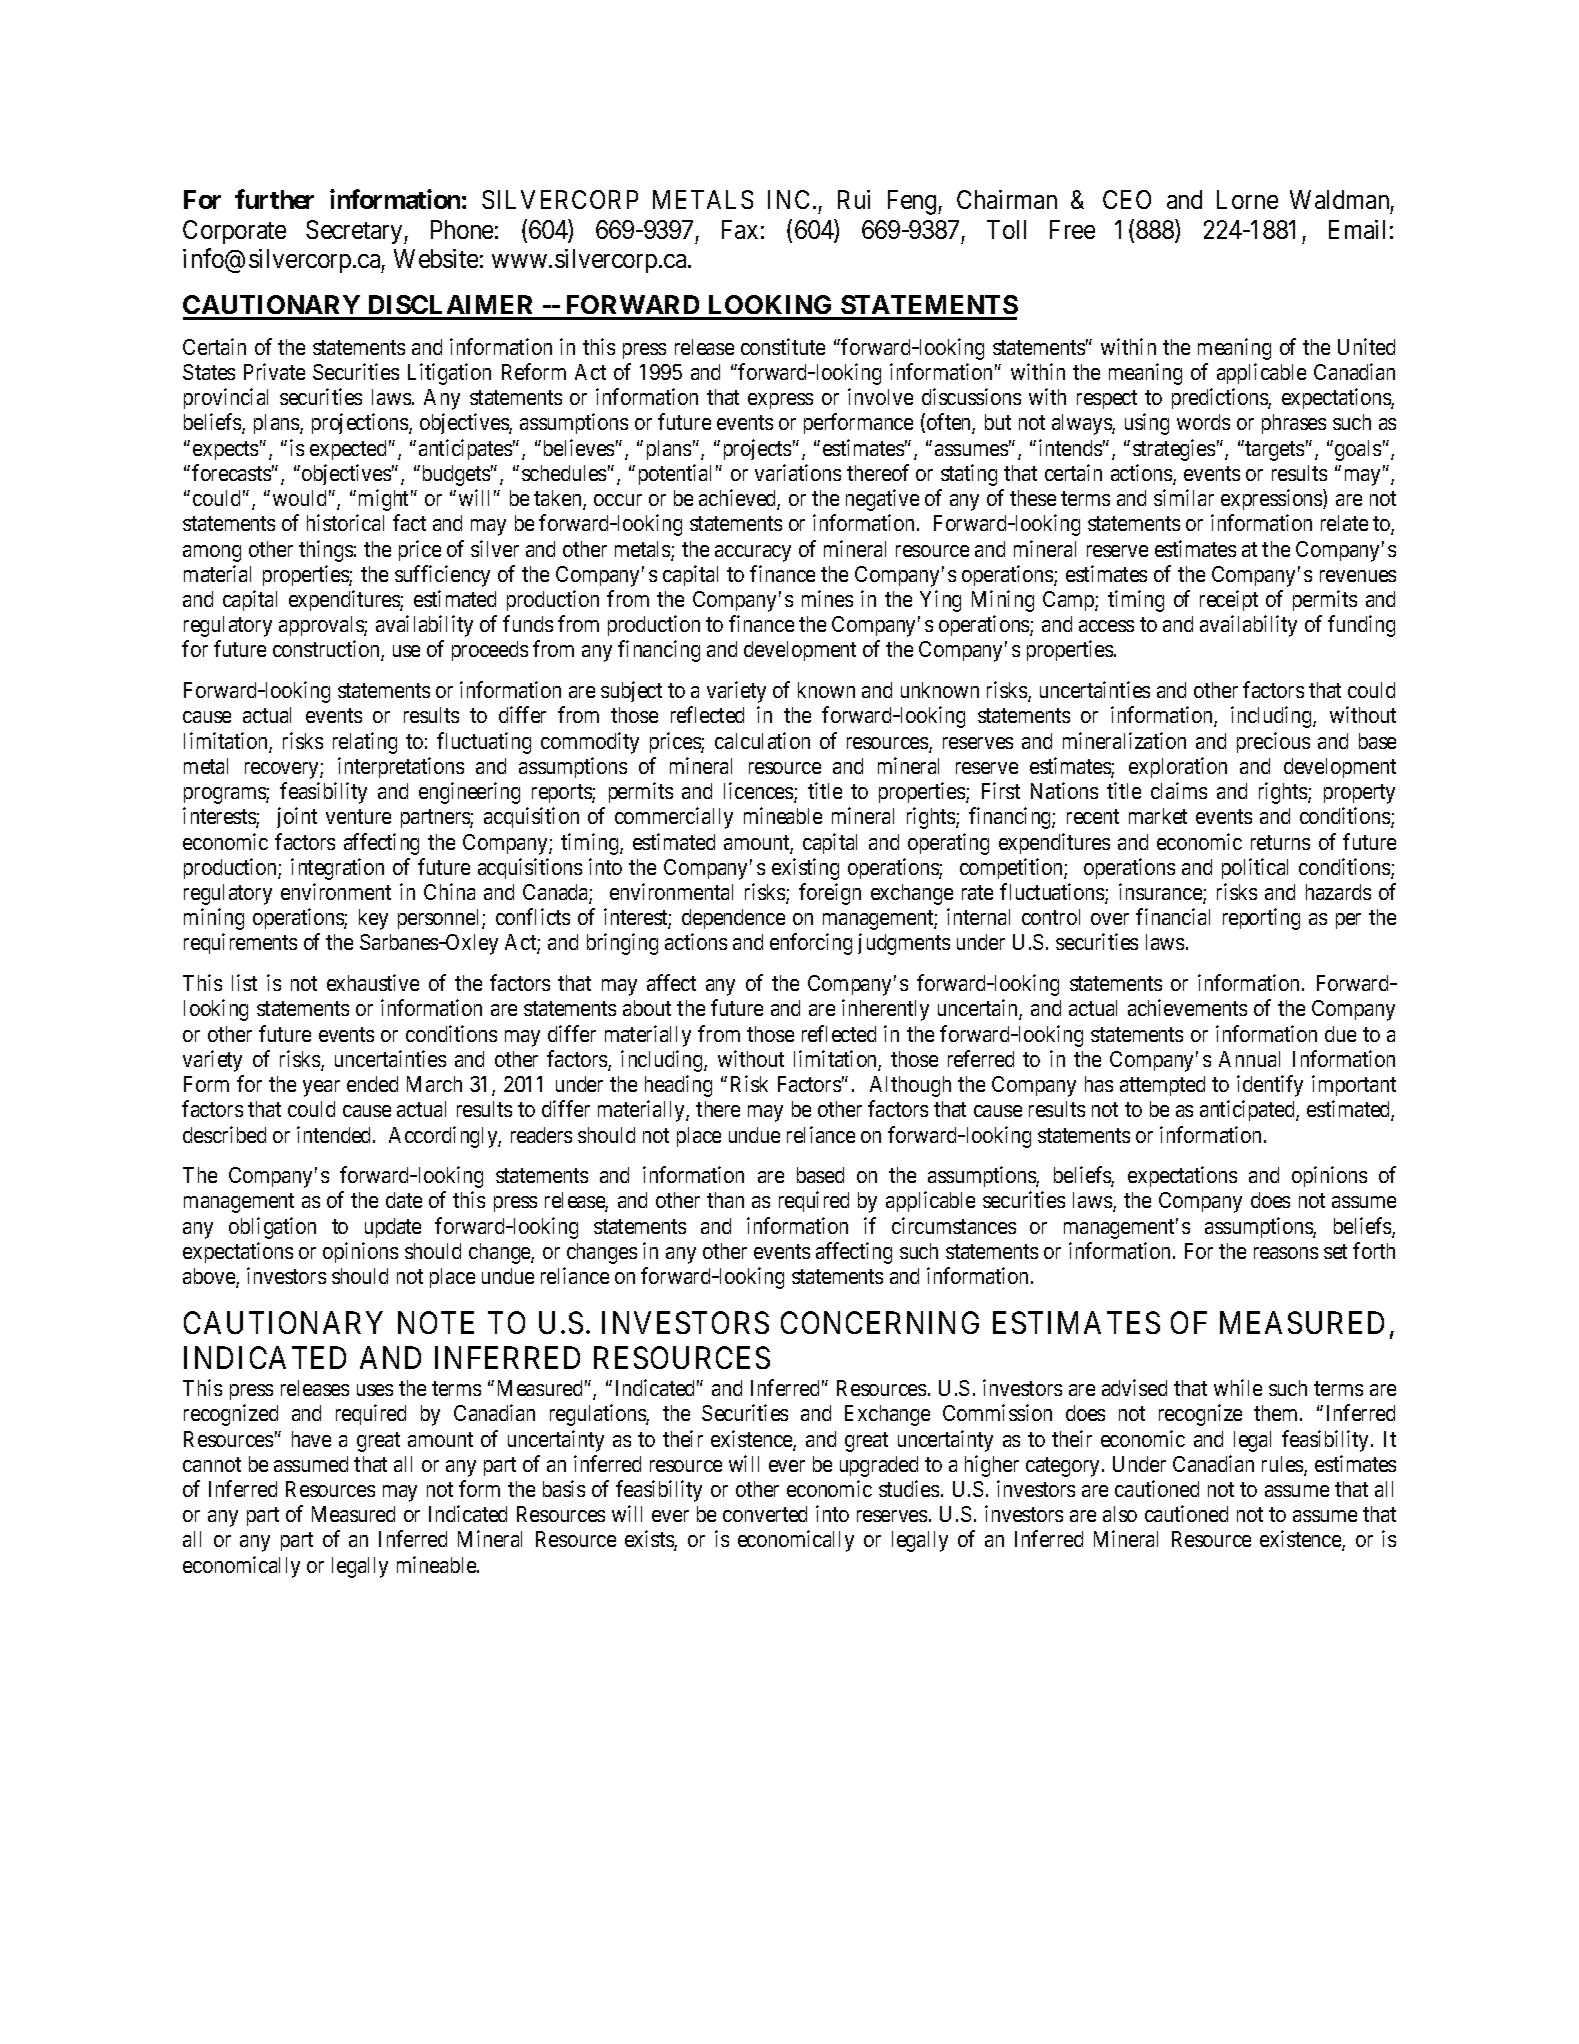 The width and height of the screenshot is (1579, 2044). What do you see at coordinates (740, 229) in the screenshot?
I see `Fax` at bounding box center [740, 229].
